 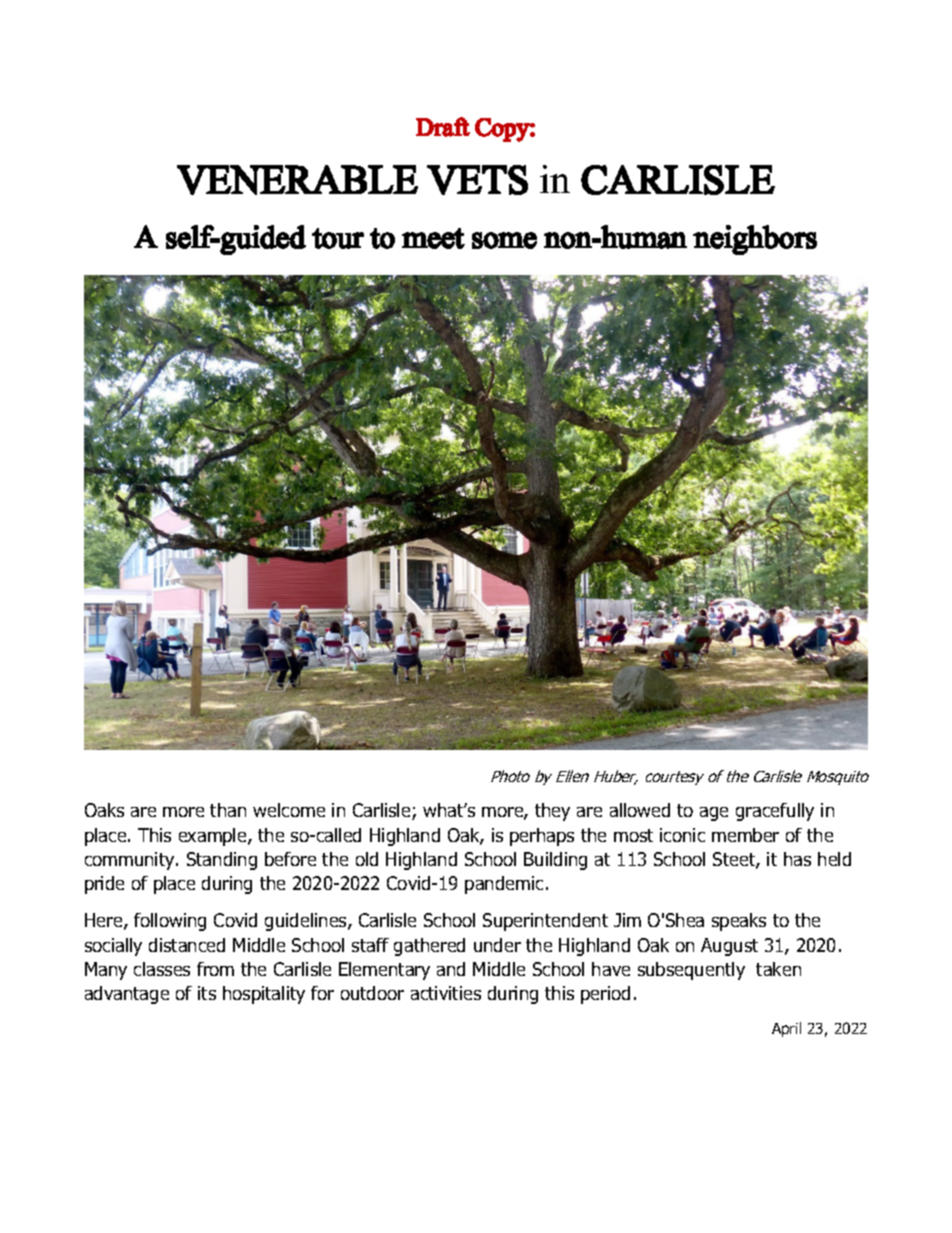 I want to click on than, so click(x=228, y=810).
